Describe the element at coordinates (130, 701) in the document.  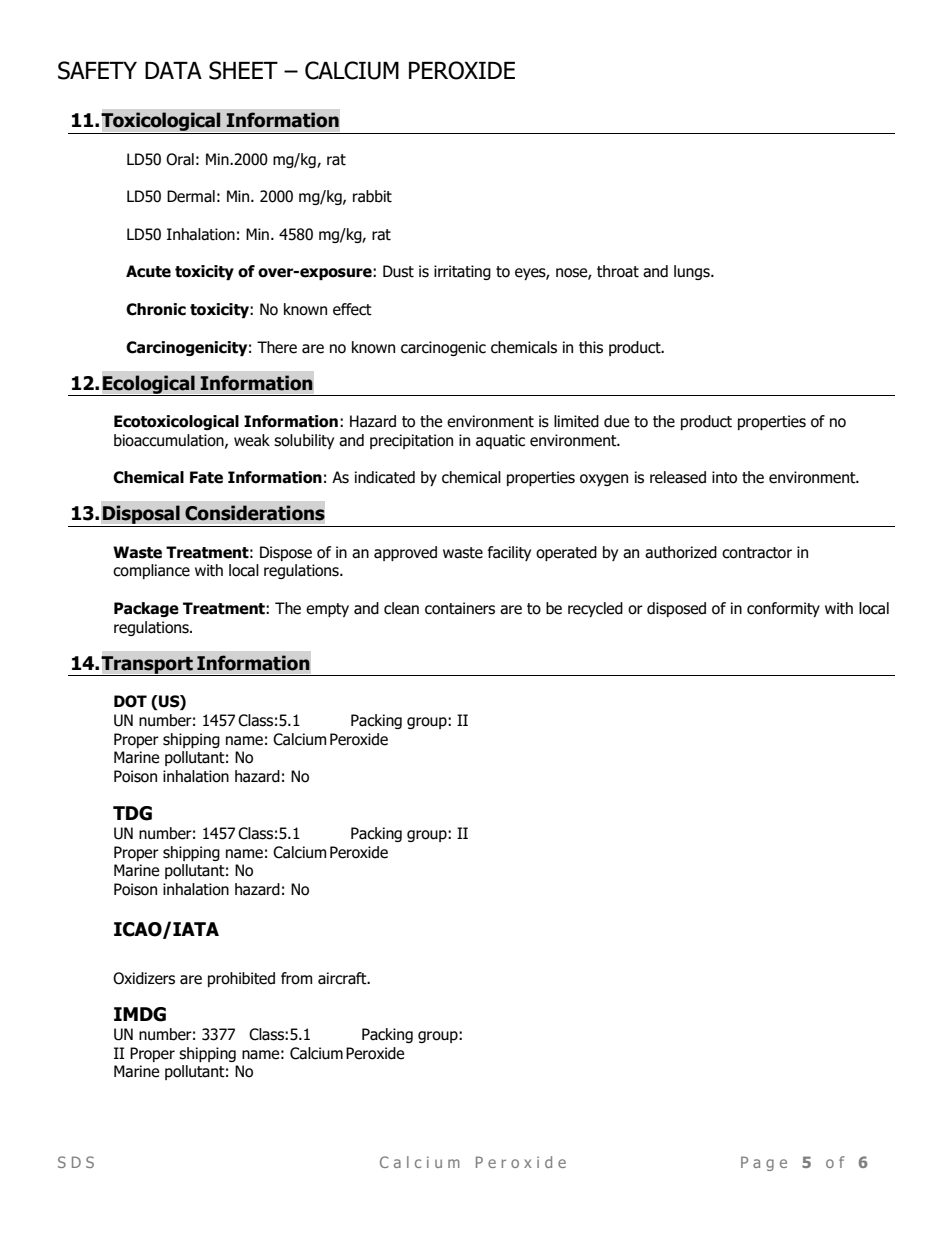
I see `DOT` at that location.
